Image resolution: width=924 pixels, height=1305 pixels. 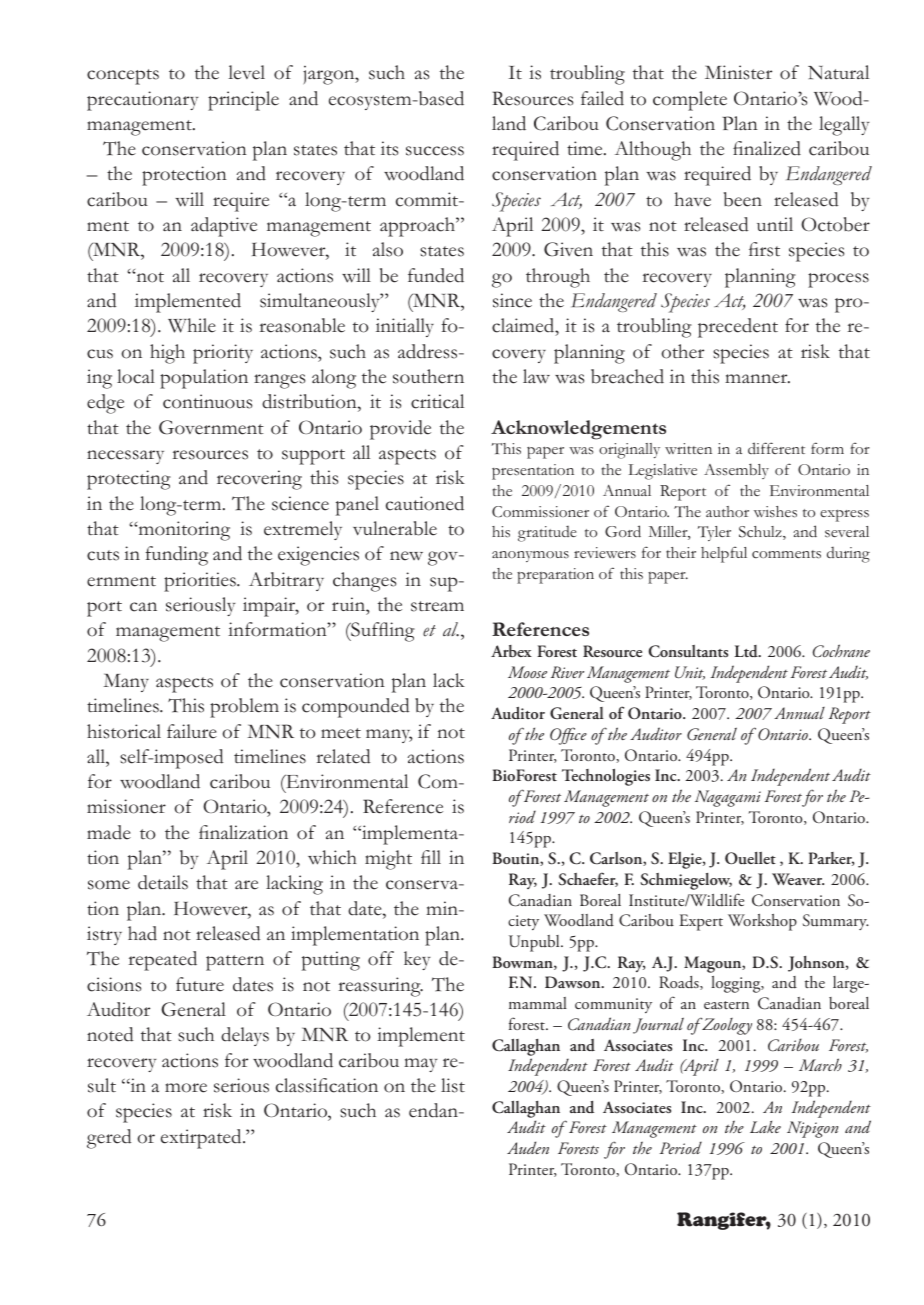 I want to click on principle, so click(x=243, y=101).
